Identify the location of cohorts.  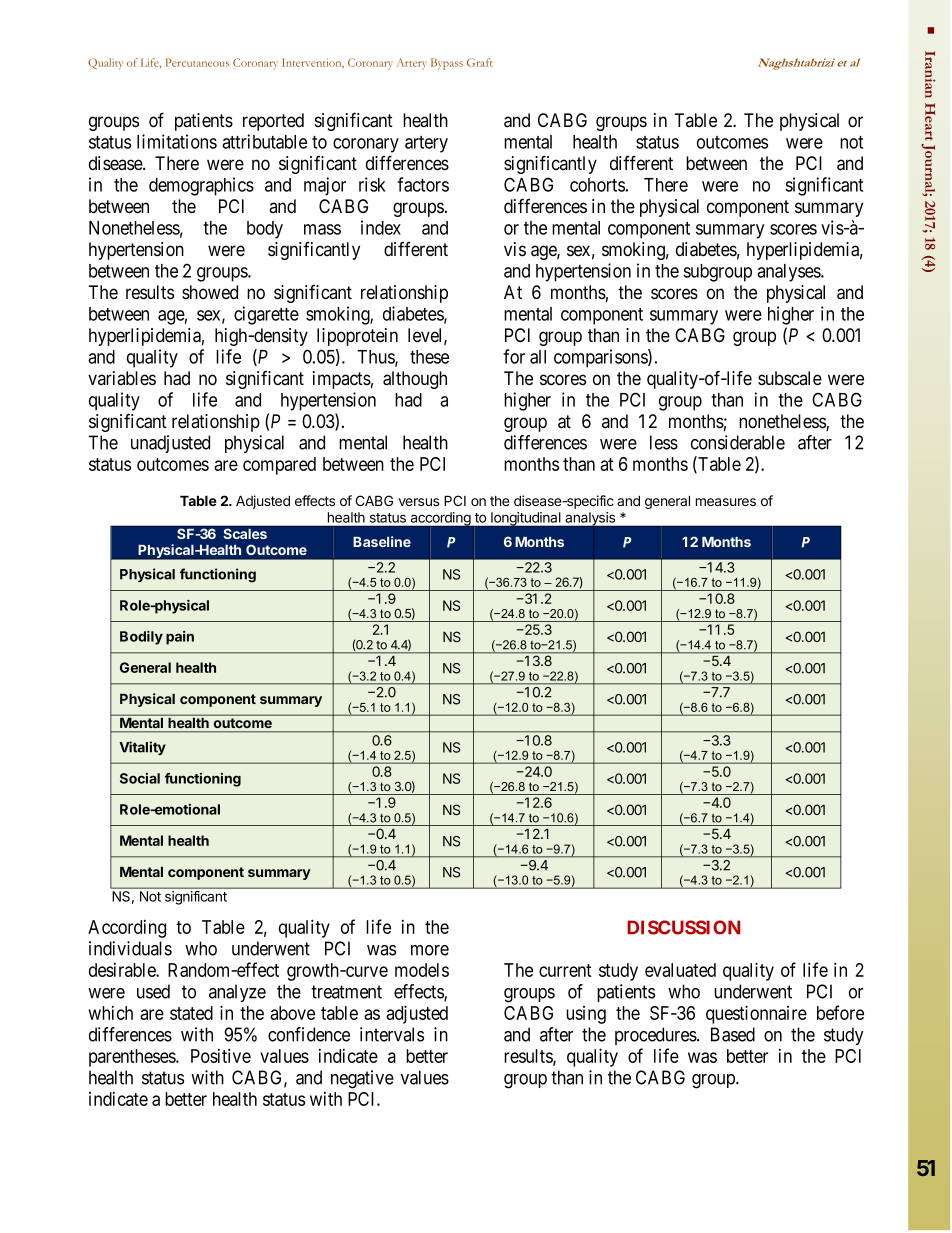
(597, 185).
